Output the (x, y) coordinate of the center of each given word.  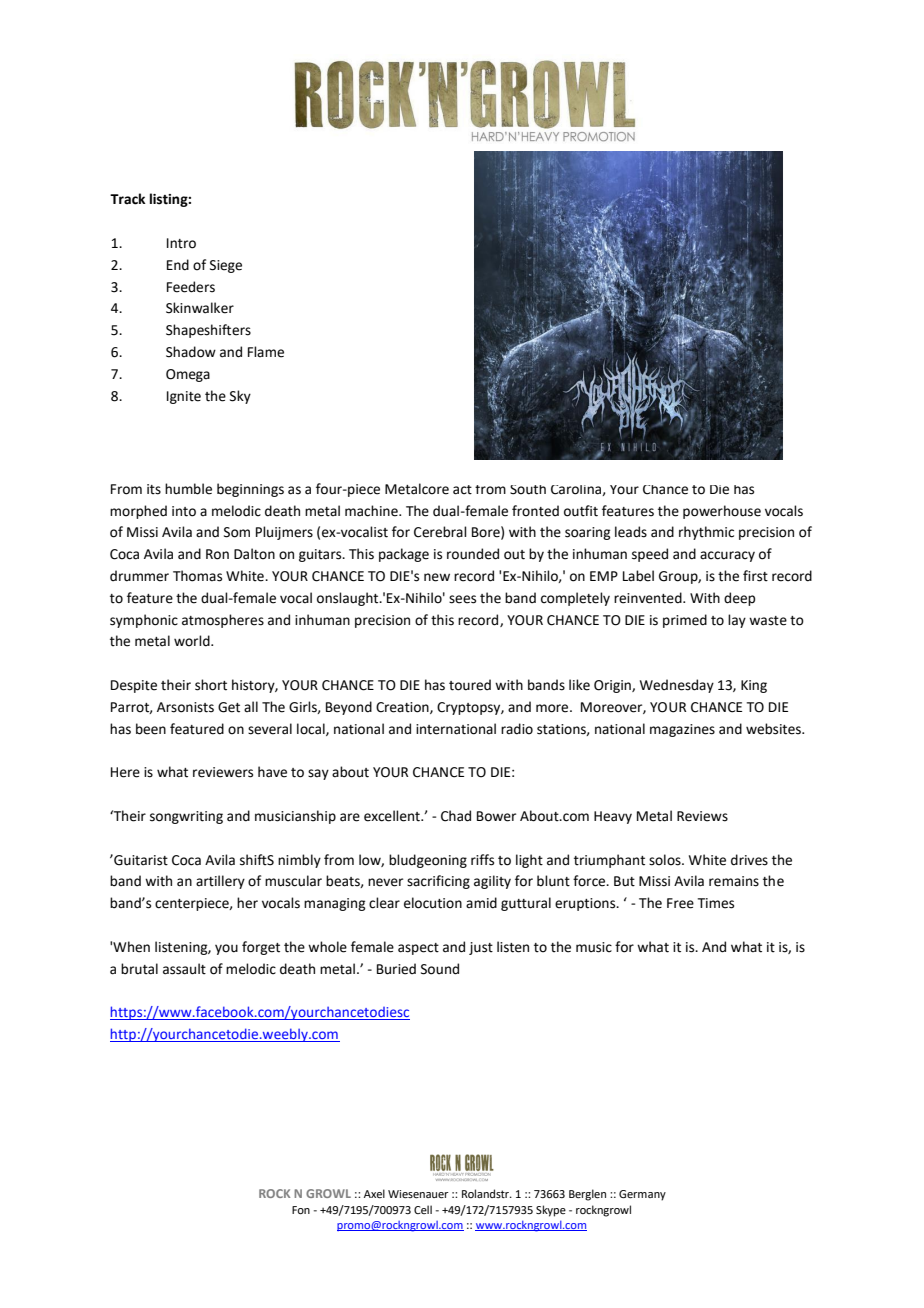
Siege (226, 266)
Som (237, 532)
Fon (301, 1210)
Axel (374, 1193)
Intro (181, 243)
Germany (642, 1195)
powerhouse (722, 512)
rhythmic (706, 533)
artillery (220, 882)
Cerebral (440, 532)
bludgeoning (428, 861)
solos (666, 860)
